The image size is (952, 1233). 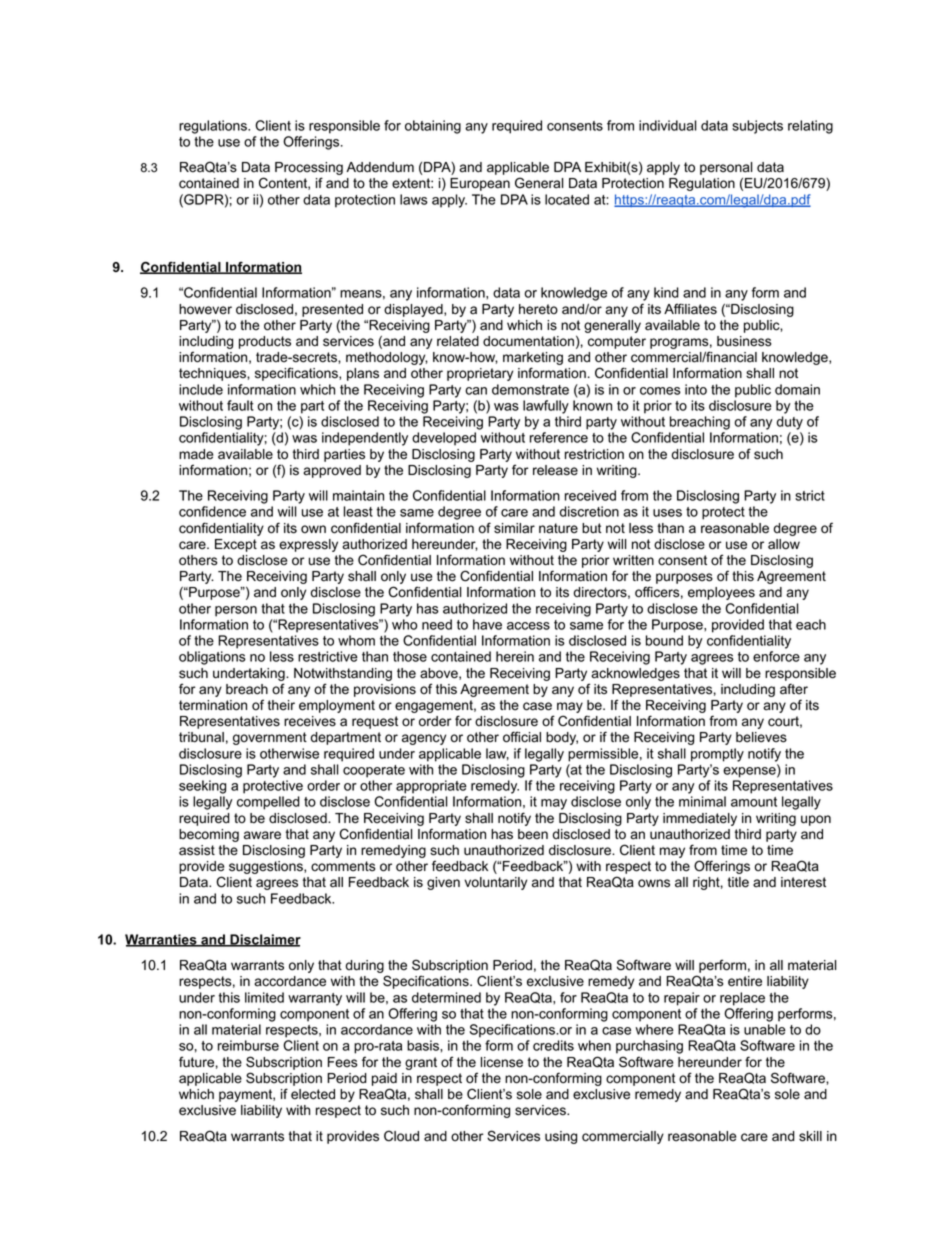 What do you see at coordinates (480, 184) in the document?
I see `European` at bounding box center [480, 184].
